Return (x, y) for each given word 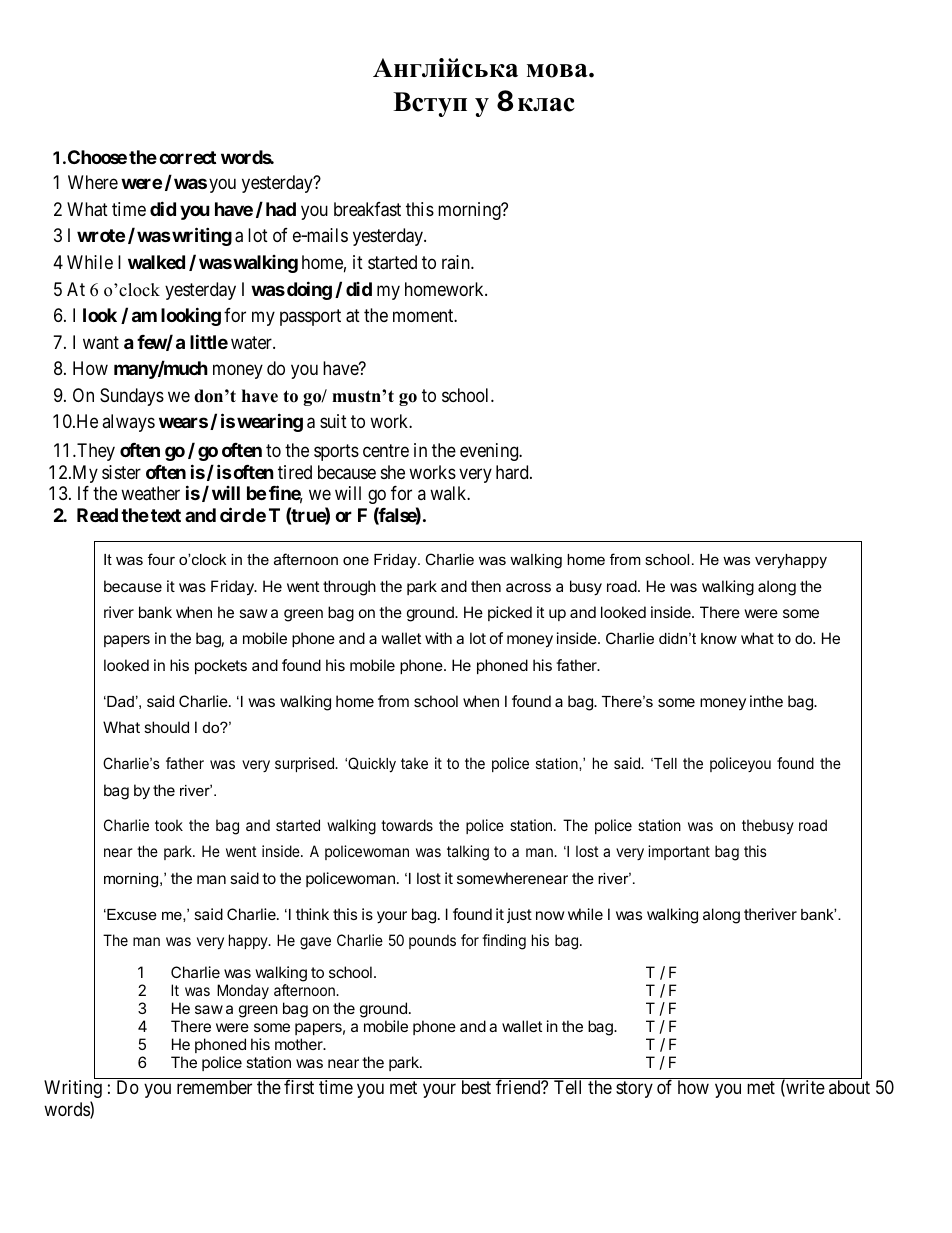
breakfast (367, 209)
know (719, 638)
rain (457, 262)
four (161, 559)
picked (510, 613)
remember (214, 1087)
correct (187, 157)
